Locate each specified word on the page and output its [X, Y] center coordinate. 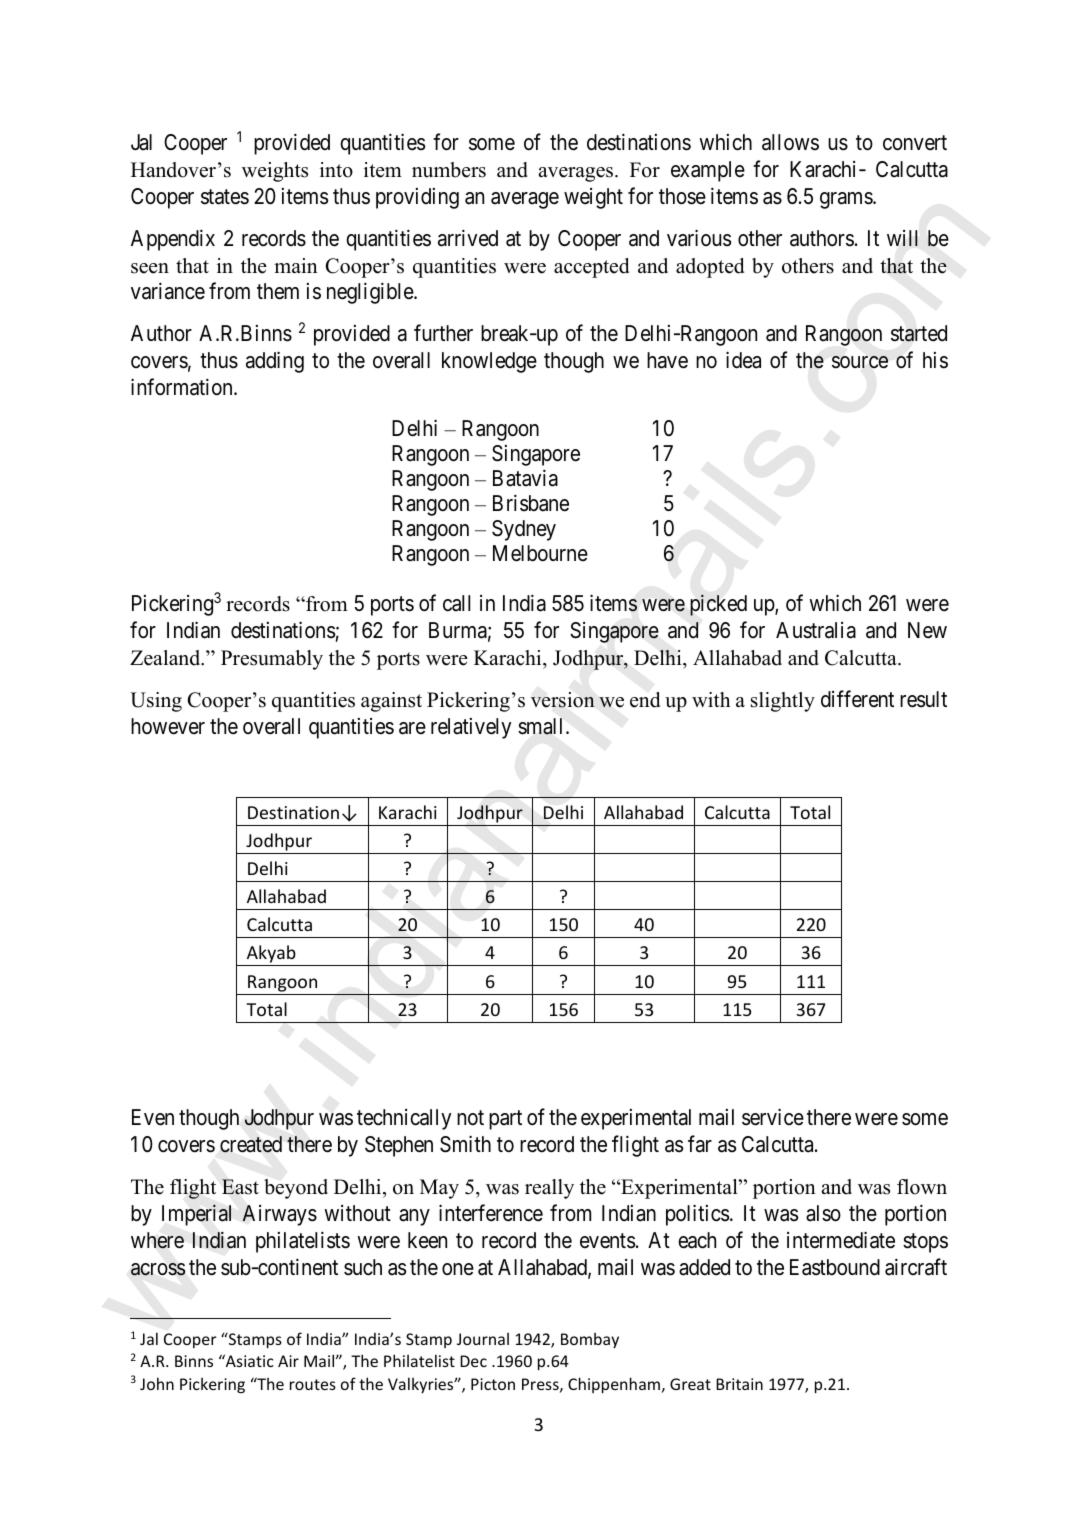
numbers [449, 170]
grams [847, 200]
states [225, 197]
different [857, 699]
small [542, 726]
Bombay [590, 1340]
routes [313, 1384]
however [168, 726]
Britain [739, 1384]
